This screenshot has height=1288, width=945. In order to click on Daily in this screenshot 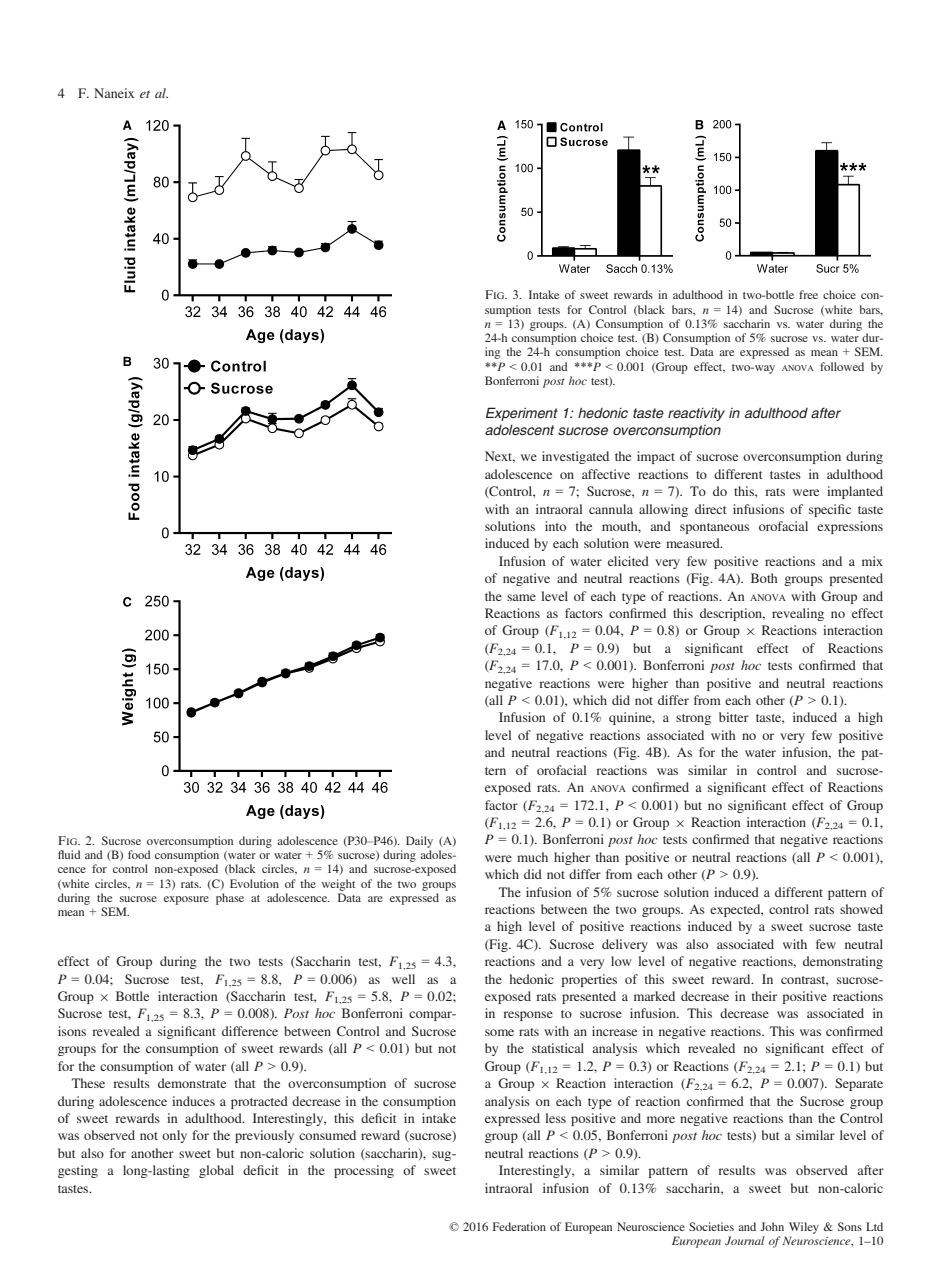, I will do `click(419, 842)`.
